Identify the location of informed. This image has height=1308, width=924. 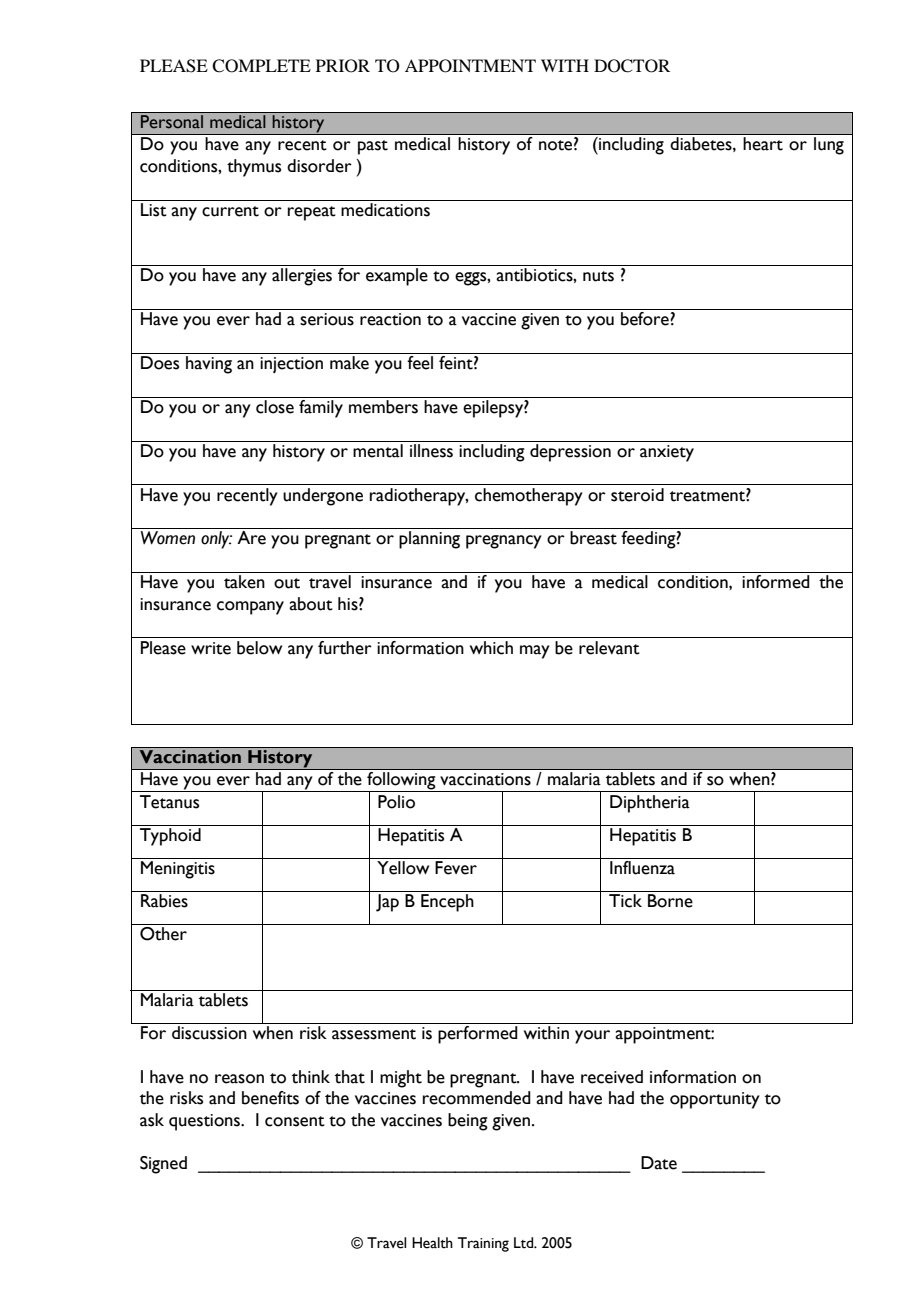
(776, 582).
